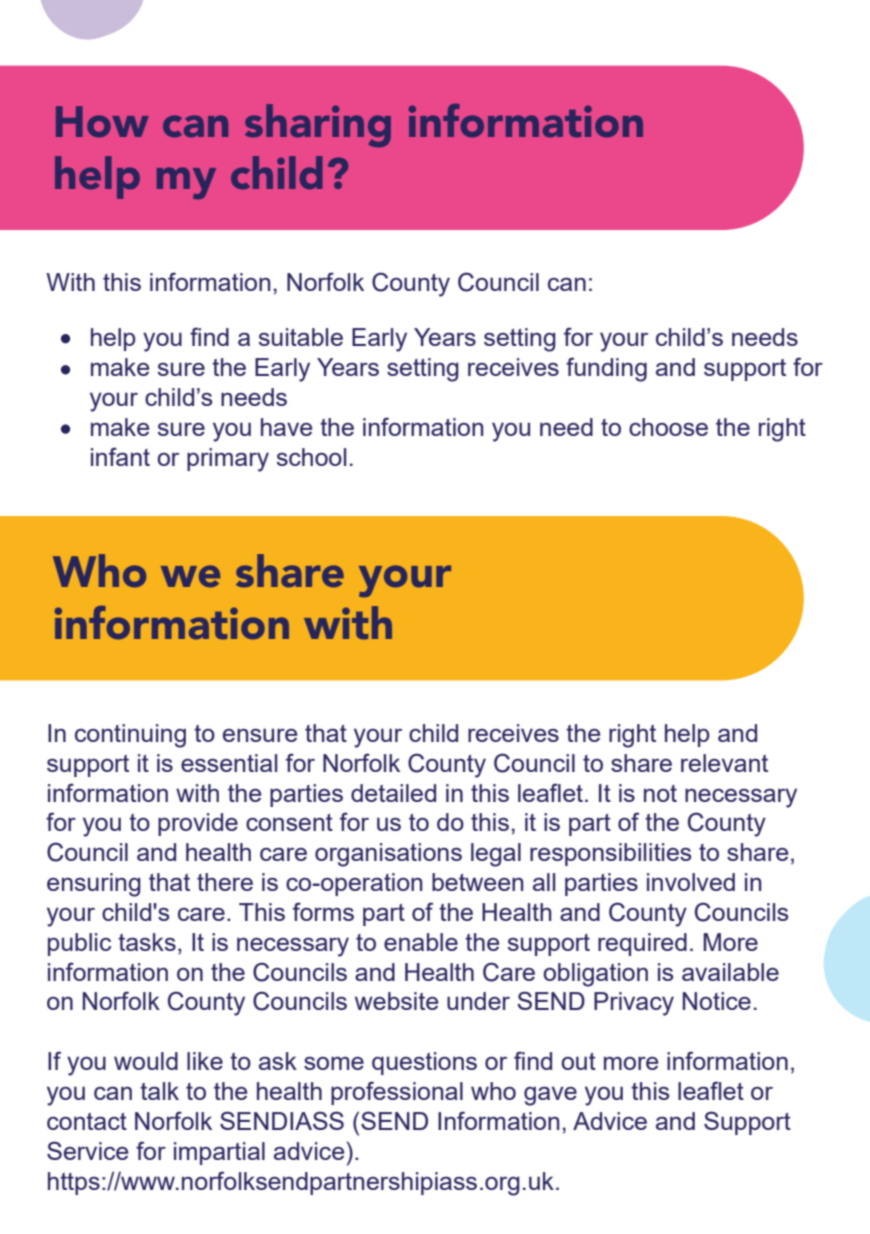  I want to click on provide, so click(198, 824).
